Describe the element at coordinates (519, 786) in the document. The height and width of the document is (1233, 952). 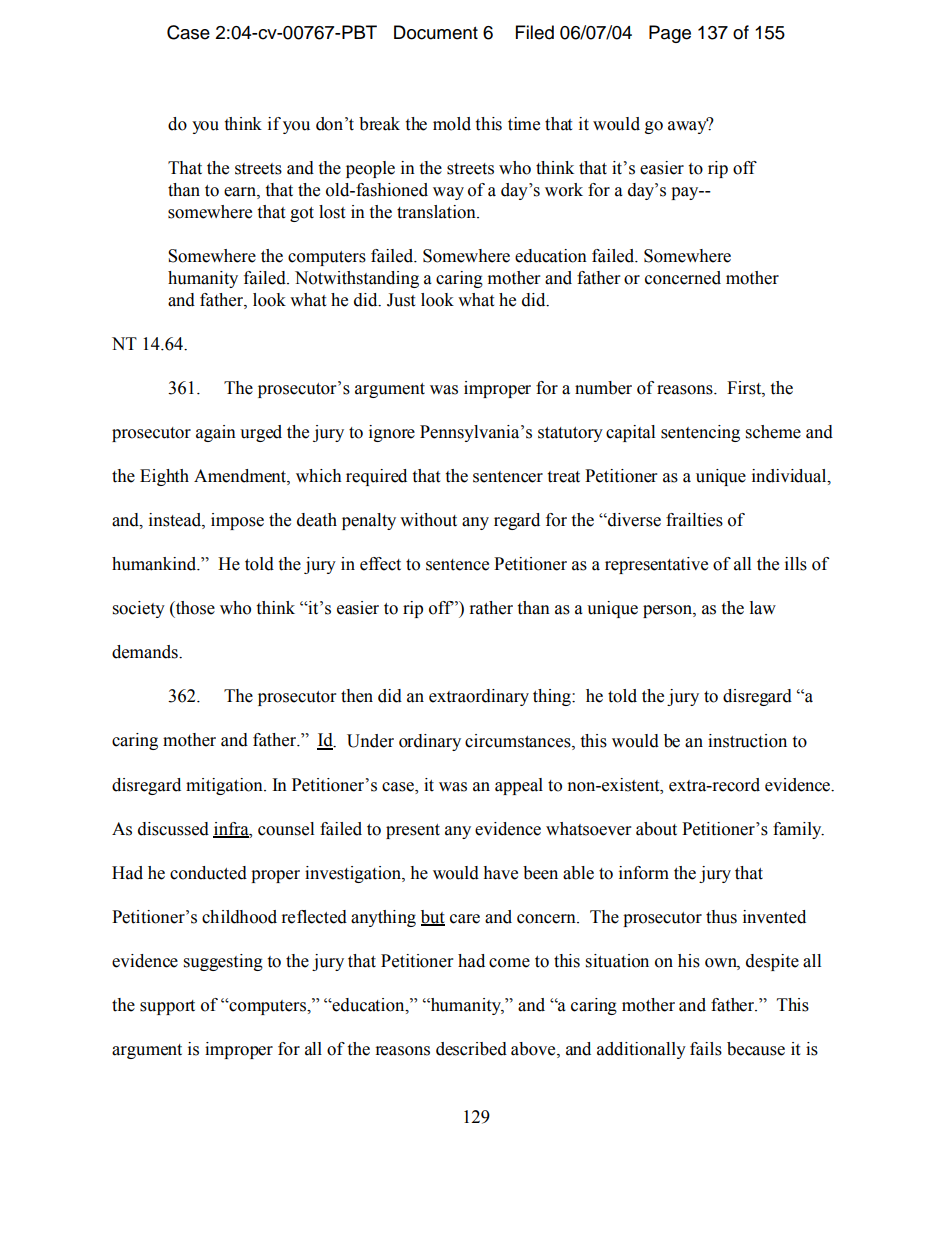
I see `appeal` at that location.
